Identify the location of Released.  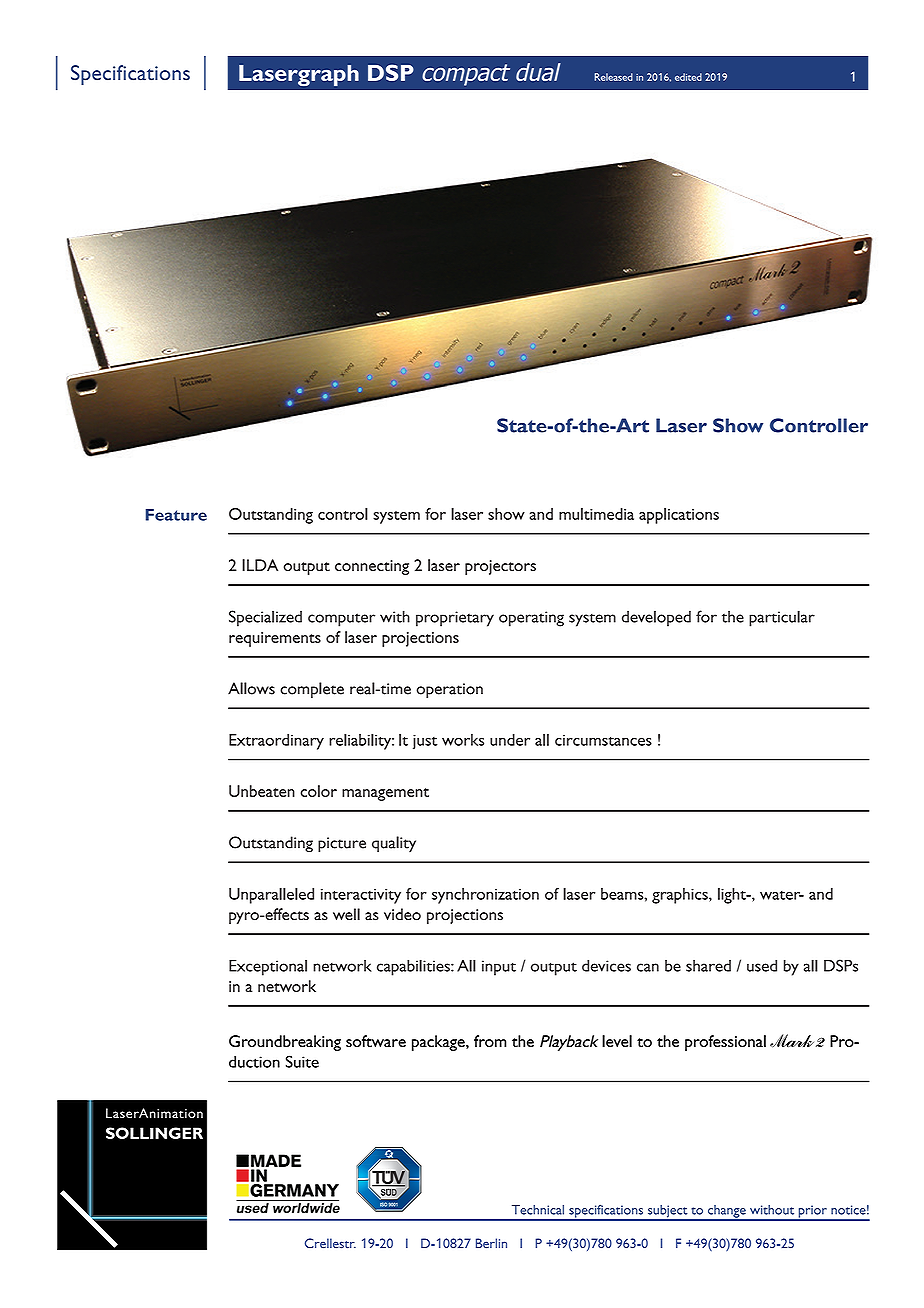
(613, 77).
